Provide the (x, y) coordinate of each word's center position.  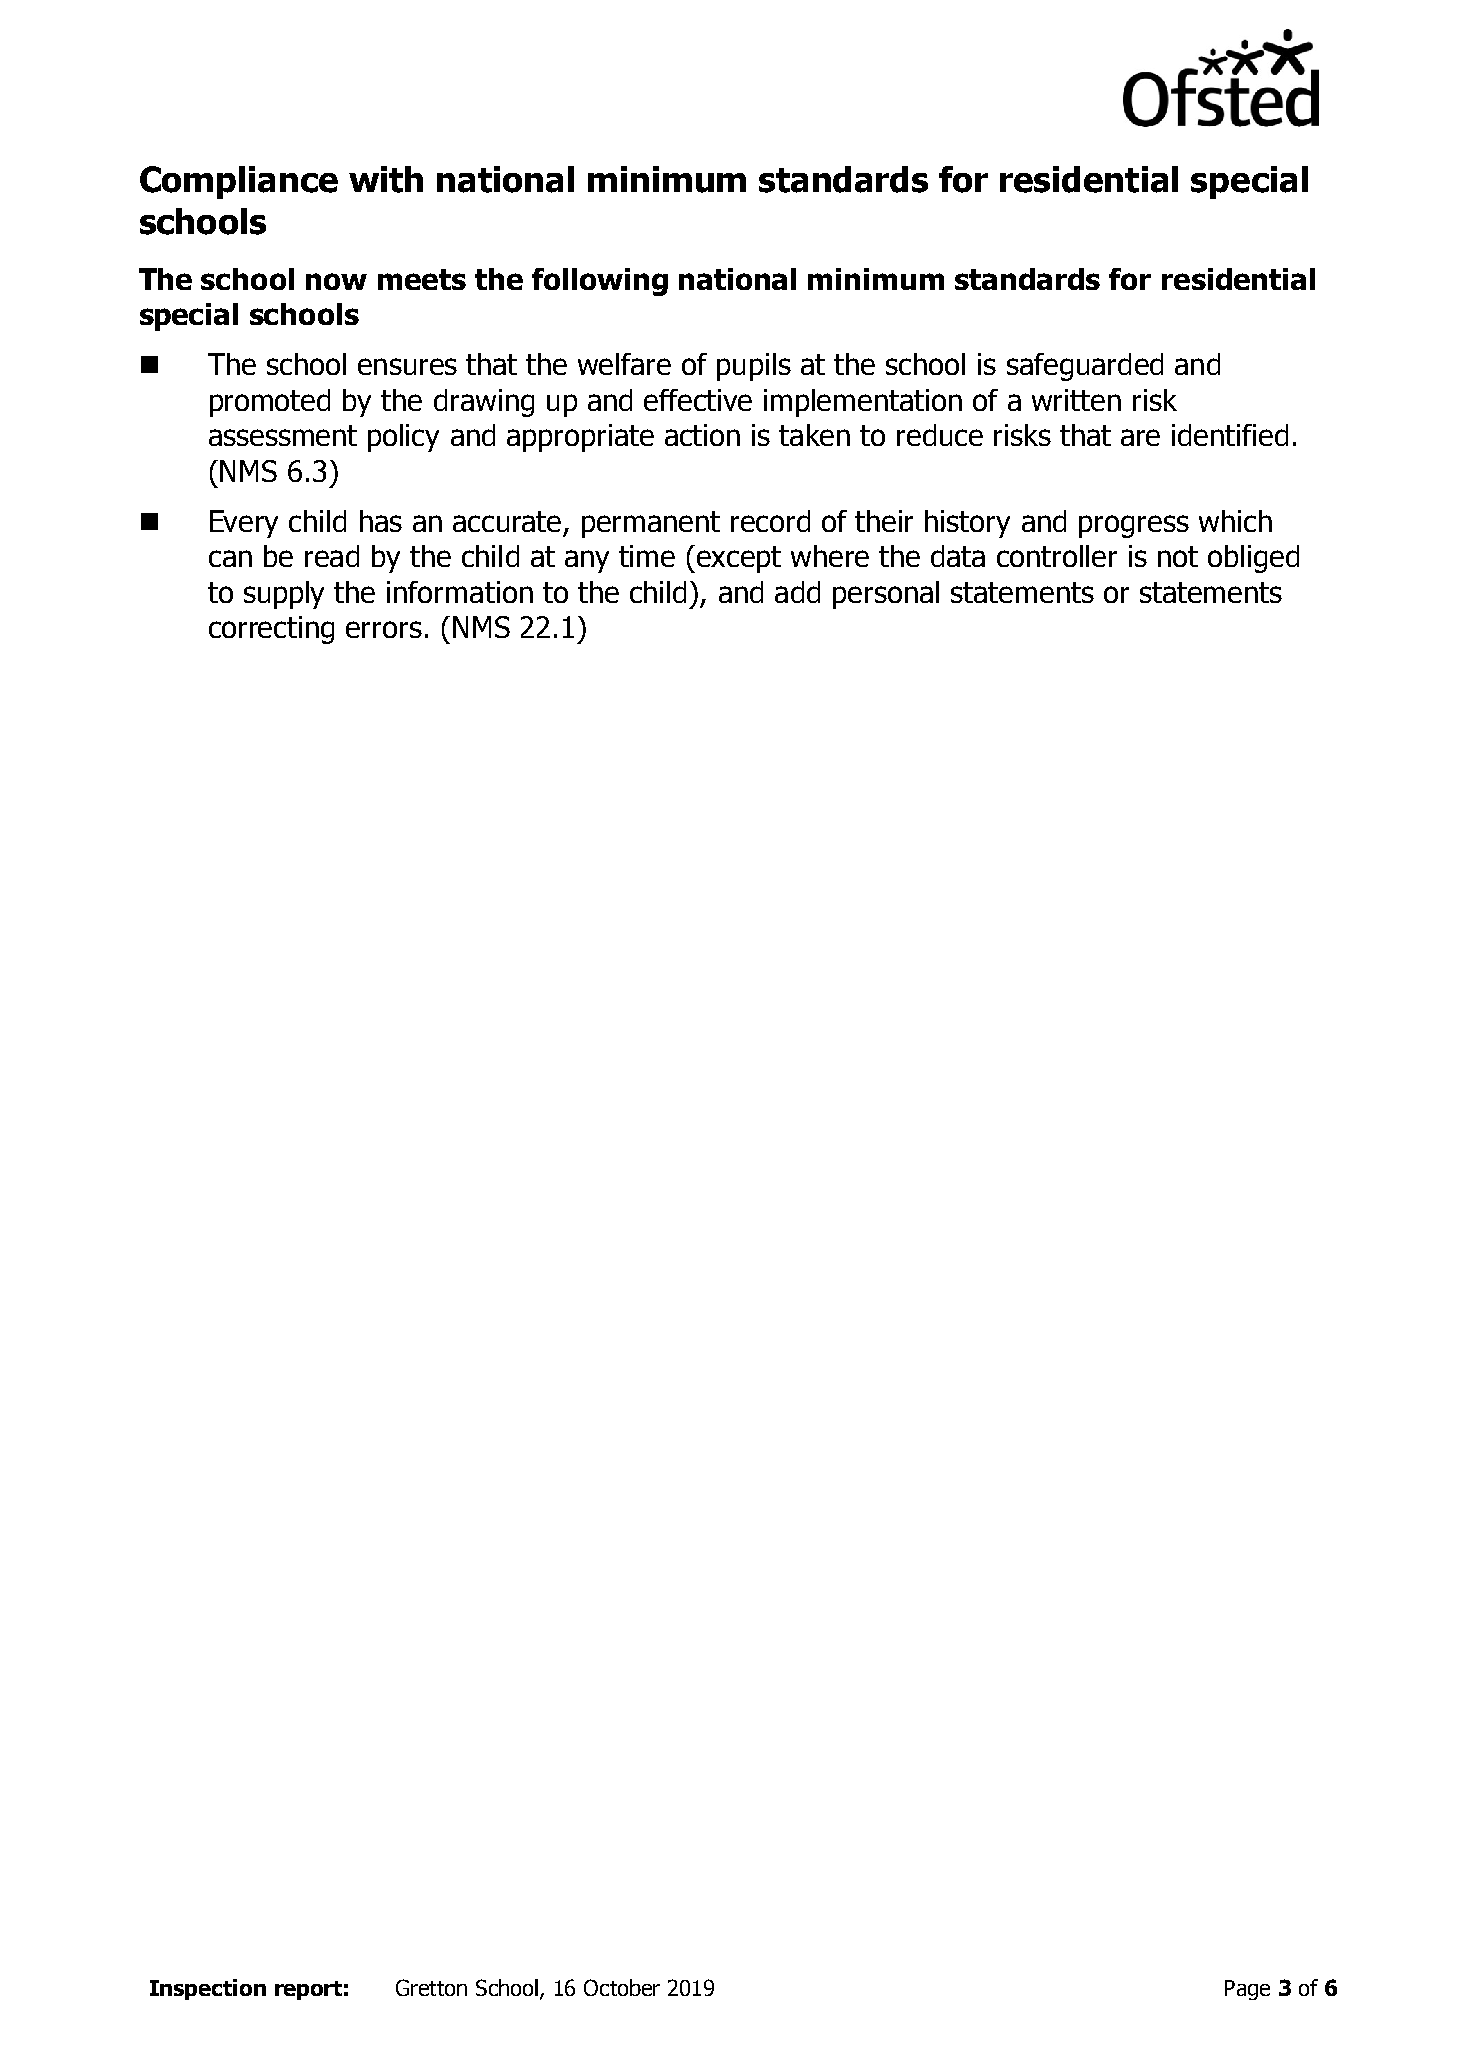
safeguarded (1085, 367)
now (336, 281)
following (600, 282)
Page (1247, 1990)
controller (1057, 556)
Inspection (208, 1989)
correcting (271, 630)
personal (886, 595)
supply (284, 595)
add (797, 592)
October (622, 1987)
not (1178, 556)
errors (384, 629)
